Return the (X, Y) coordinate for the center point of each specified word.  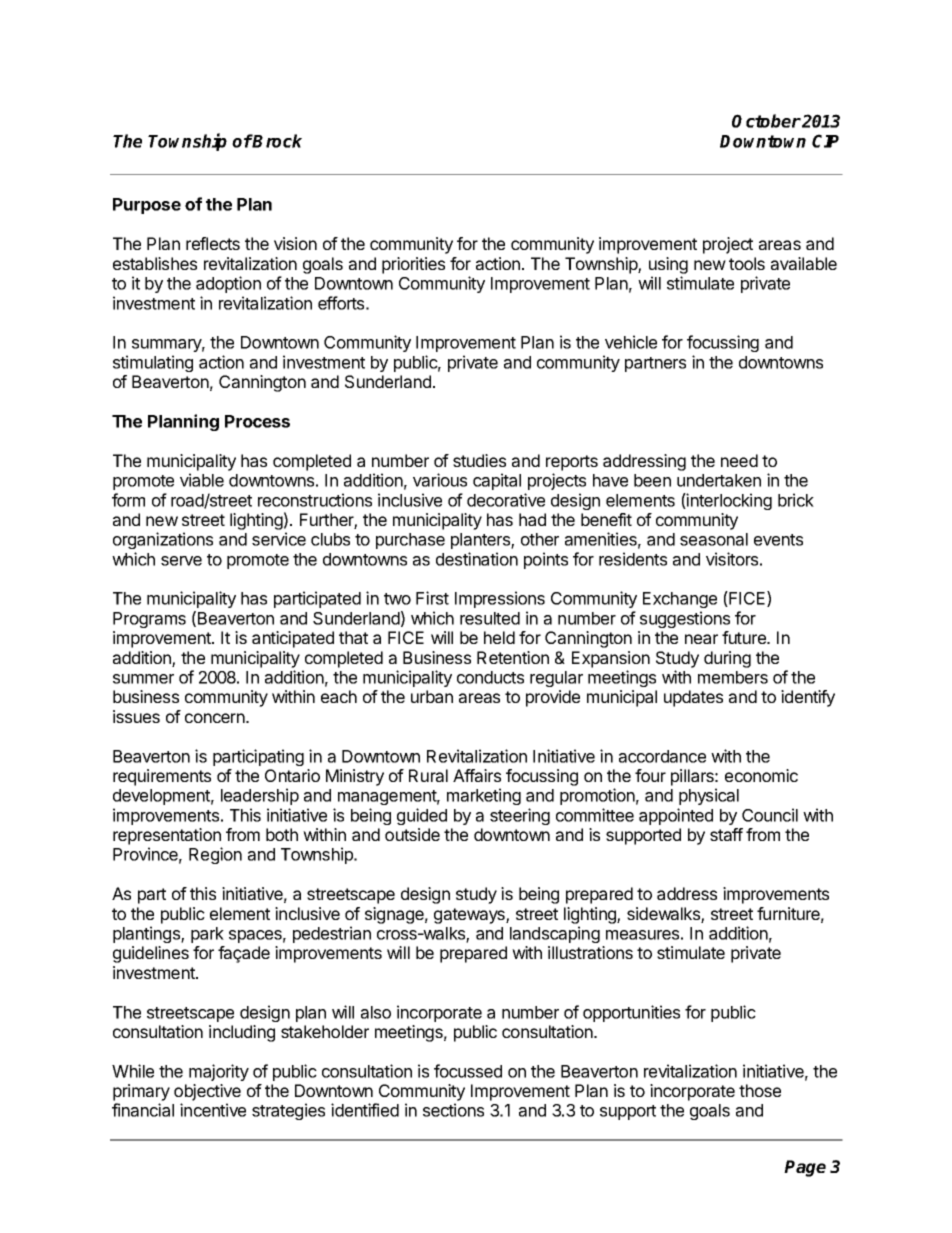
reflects (213, 243)
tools (747, 263)
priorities (413, 265)
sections (453, 1110)
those (760, 1090)
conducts (490, 677)
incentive (213, 1110)
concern (216, 718)
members (733, 677)
